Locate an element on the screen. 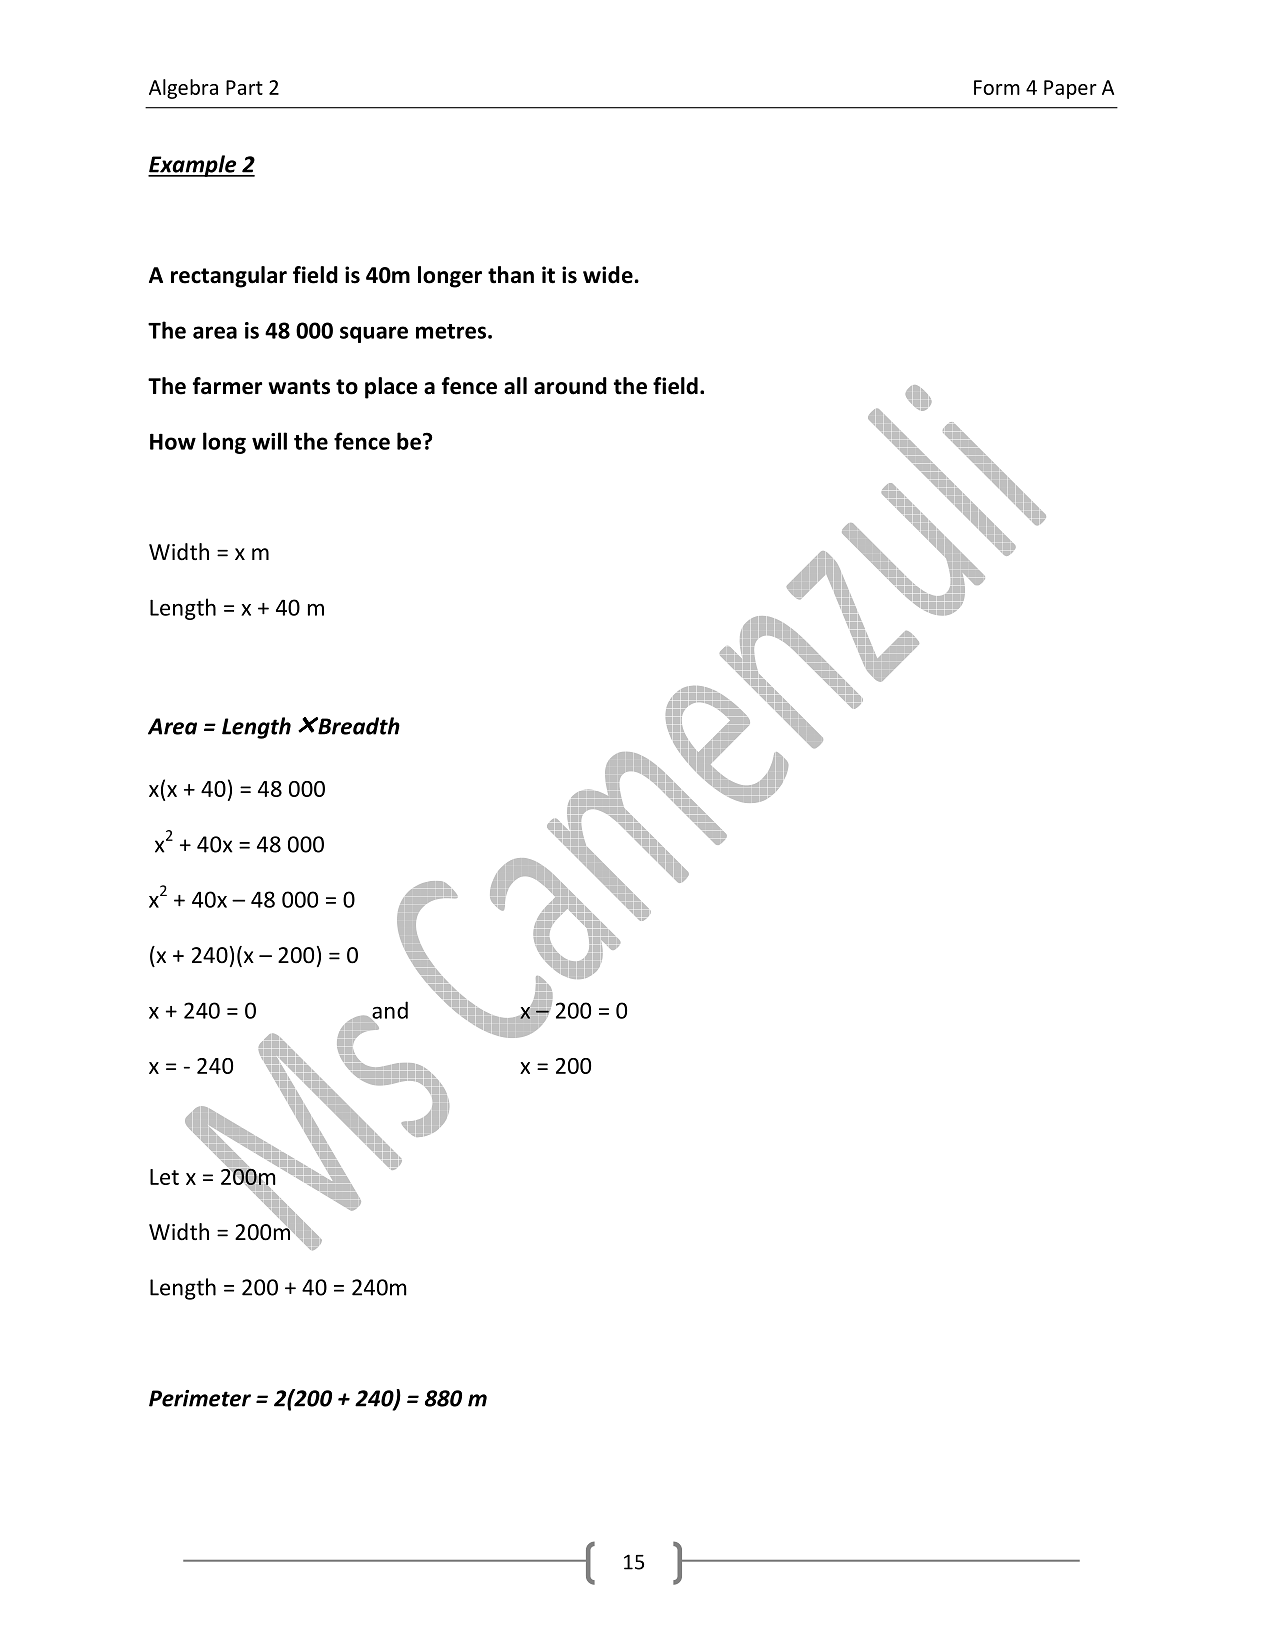 Image resolution: width=1263 pixels, height=1635 pixels. Perimeter is located at coordinates (200, 1398).
